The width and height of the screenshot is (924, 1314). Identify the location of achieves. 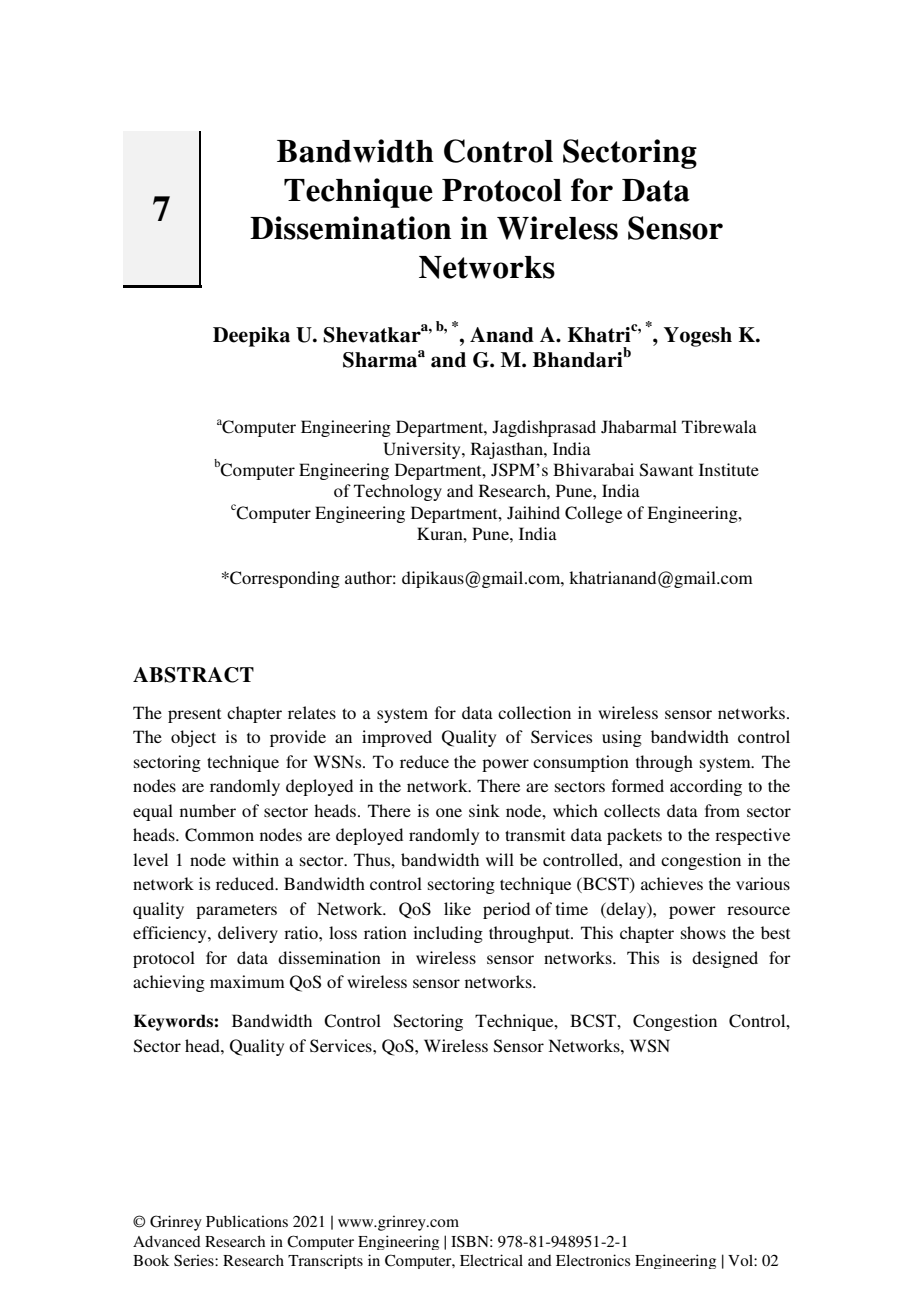
(672, 883).
